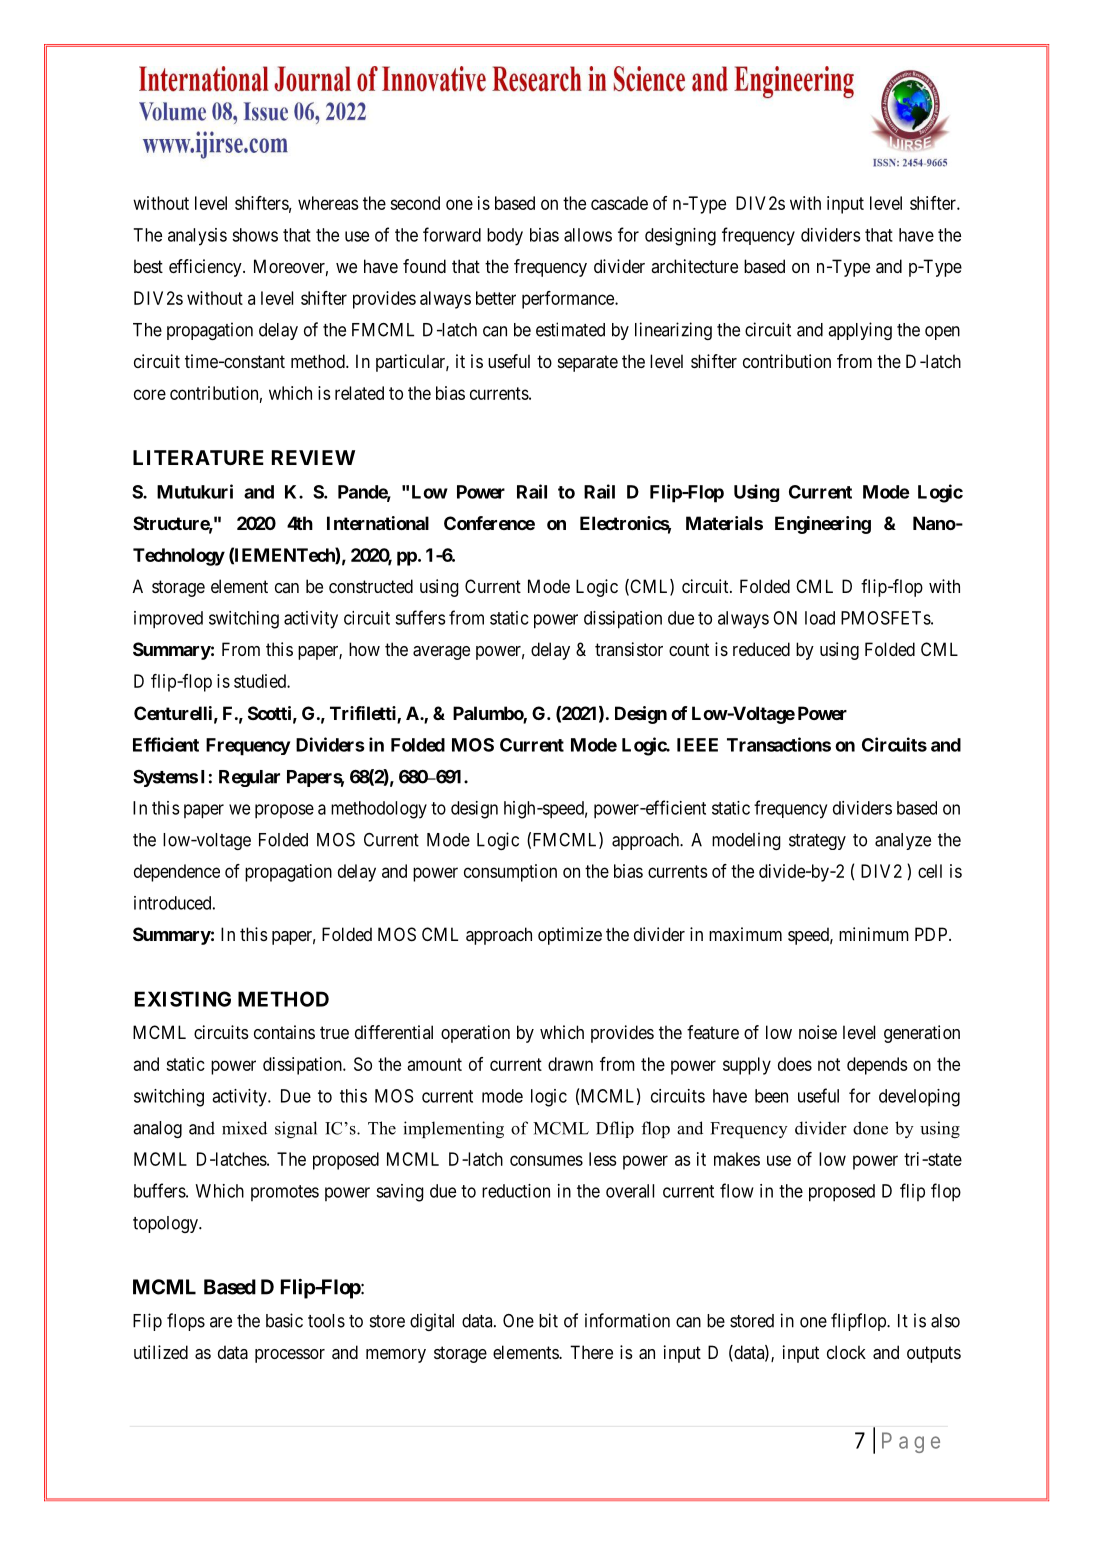 The image size is (1093, 1545). What do you see at coordinates (510, 873) in the screenshot?
I see `consumption` at bounding box center [510, 873].
